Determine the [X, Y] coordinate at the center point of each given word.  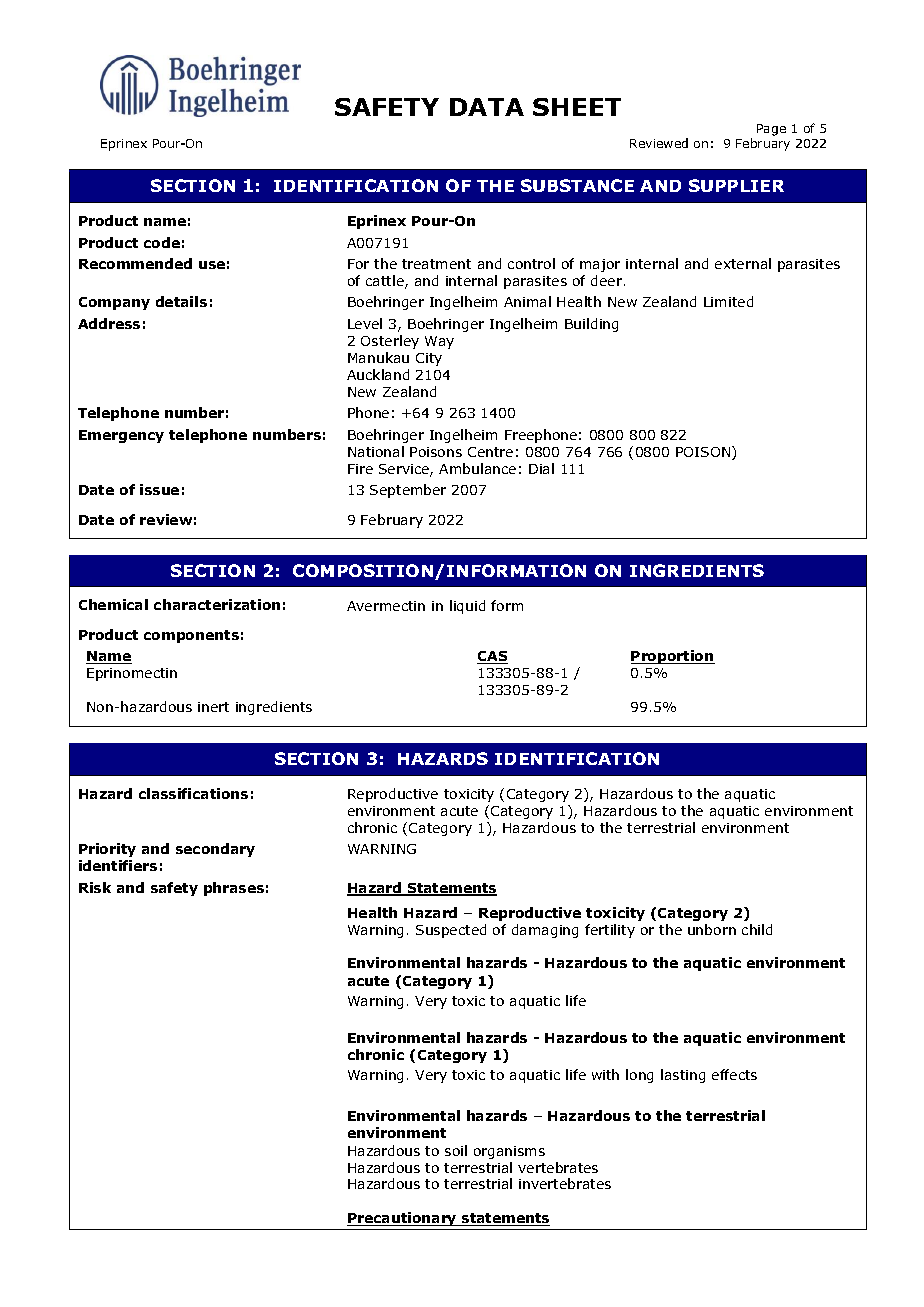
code [162, 242]
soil [456, 1150]
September [408, 491]
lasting [683, 1076]
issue [159, 489]
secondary [215, 850]
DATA [487, 107]
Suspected [451, 931]
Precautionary [403, 1219]
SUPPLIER [736, 185]
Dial [541, 468]
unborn [712, 929]
